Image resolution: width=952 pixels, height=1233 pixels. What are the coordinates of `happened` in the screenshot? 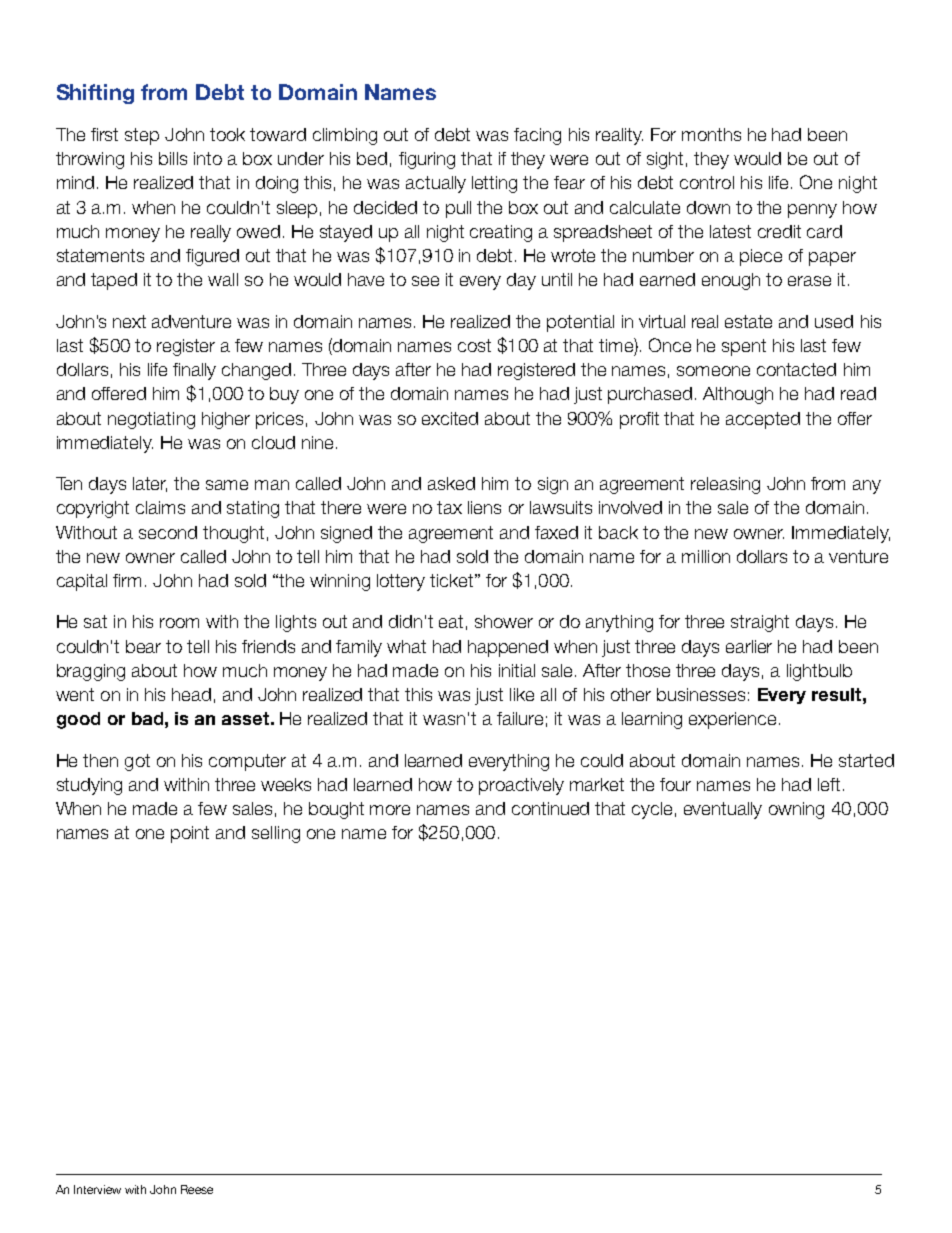 It's located at (508, 648).
